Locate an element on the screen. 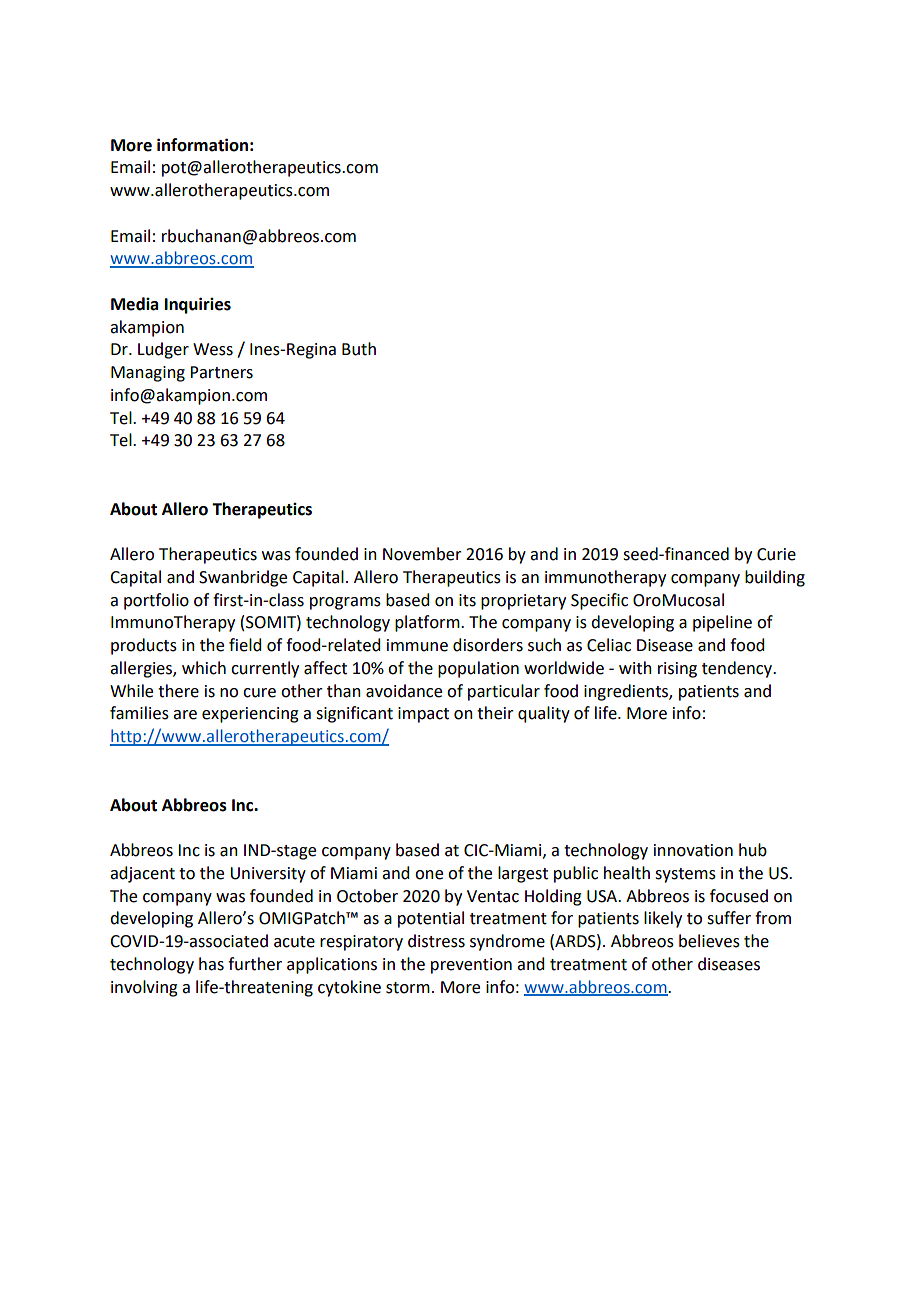  disorders is located at coordinates (488, 645).
